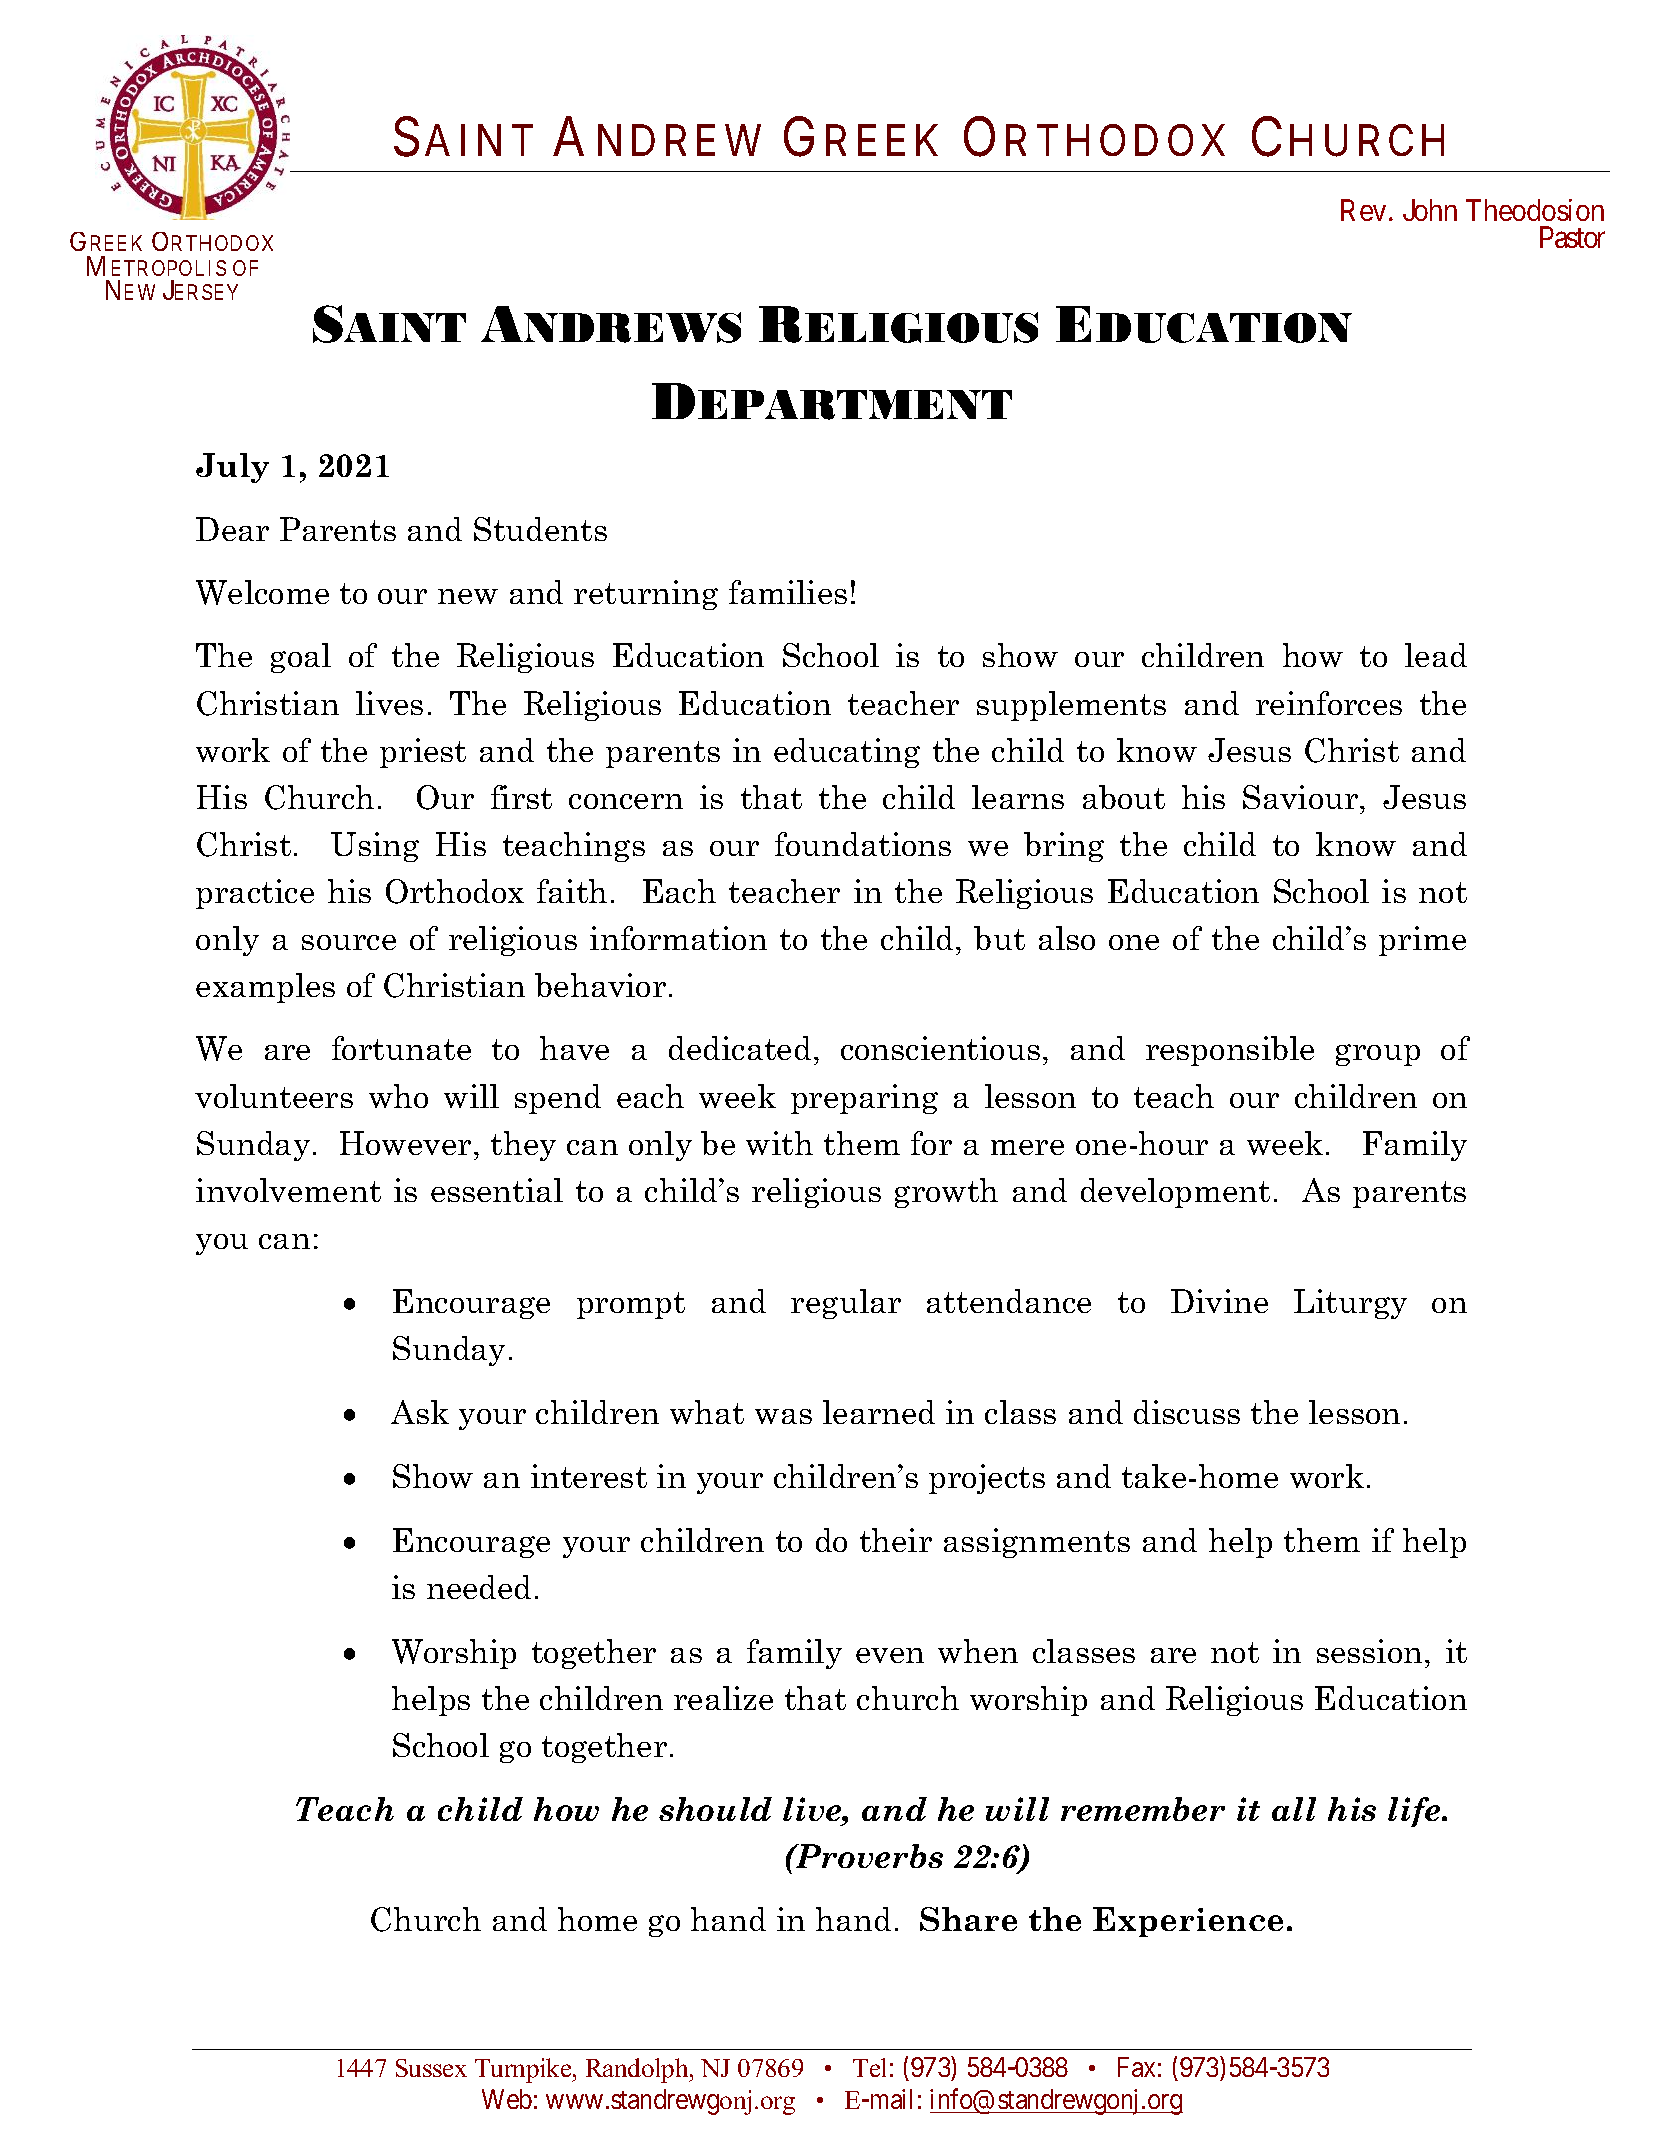  I want to click on However, so click(405, 1143).
